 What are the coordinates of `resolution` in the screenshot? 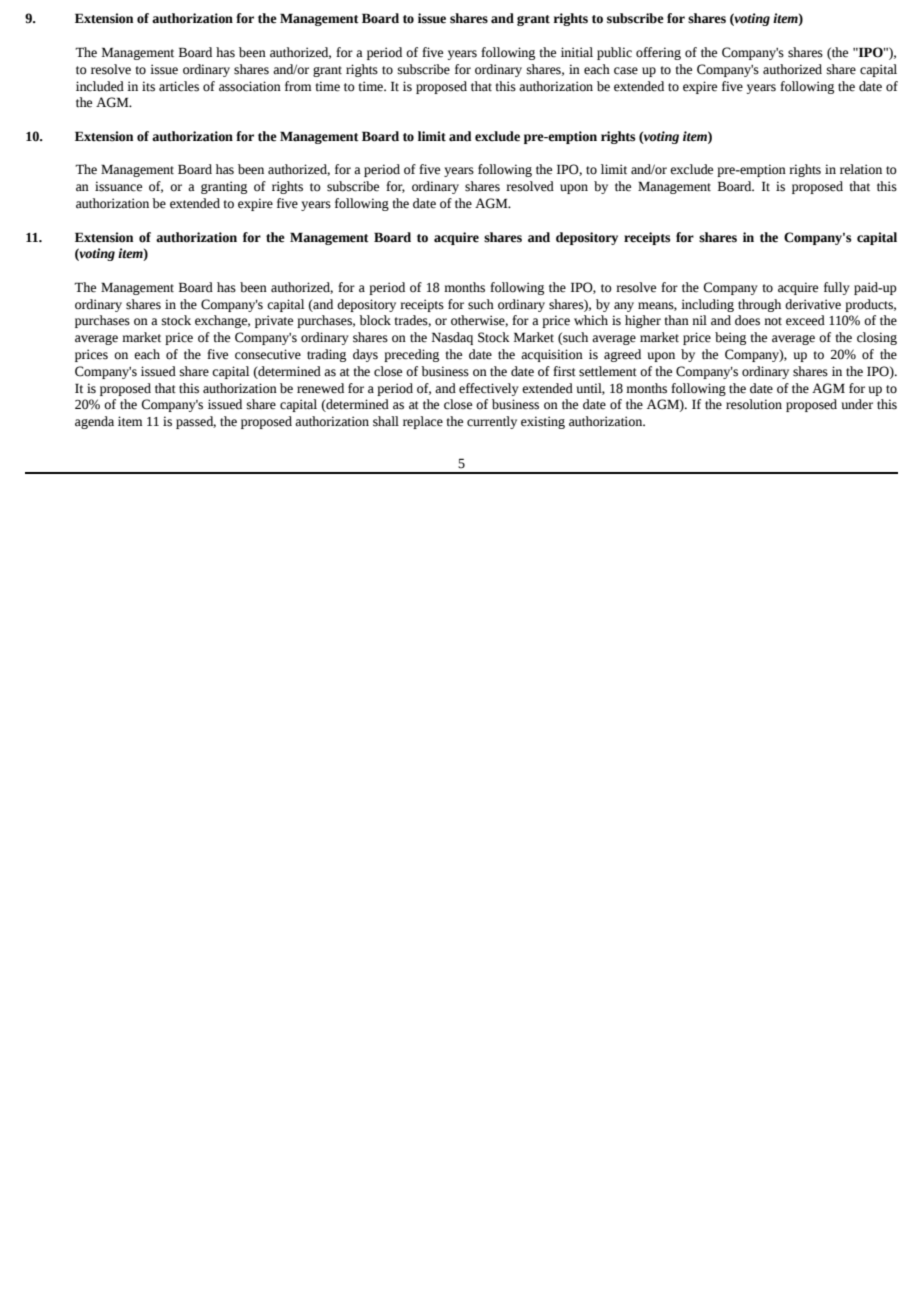 It's located at (754, 404).
